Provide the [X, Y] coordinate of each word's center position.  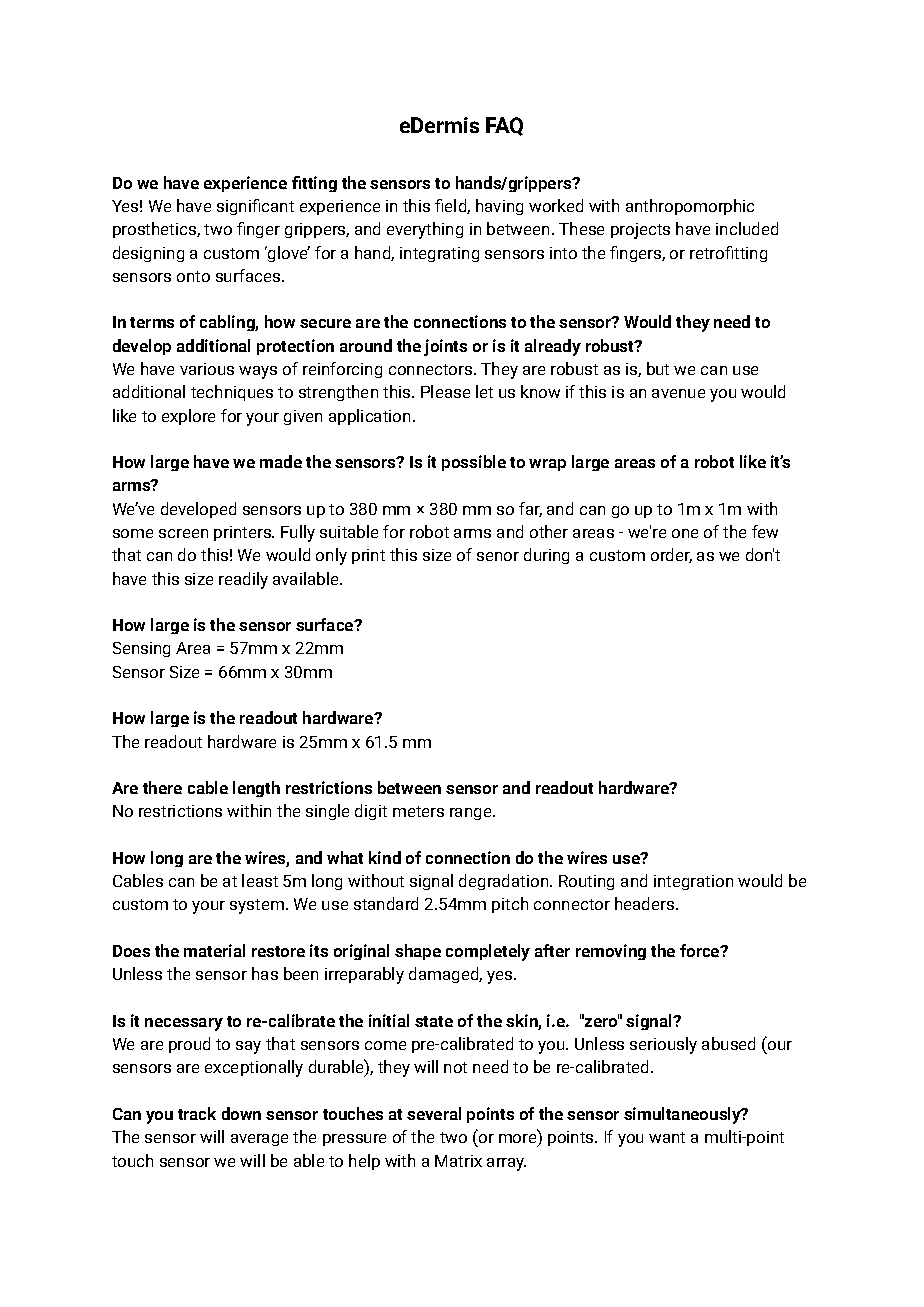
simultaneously [683, 1115]
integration [693, 882]
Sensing [141, 649]
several [434, 1113]
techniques [232, 393]
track [197, 1113]
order [671, 555]
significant [255, 207]
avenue [678, 393]
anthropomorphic [690, 207]
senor [498, 556]
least [260, 880]
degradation [503, 882]
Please [445, 391]
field [451, 206]
